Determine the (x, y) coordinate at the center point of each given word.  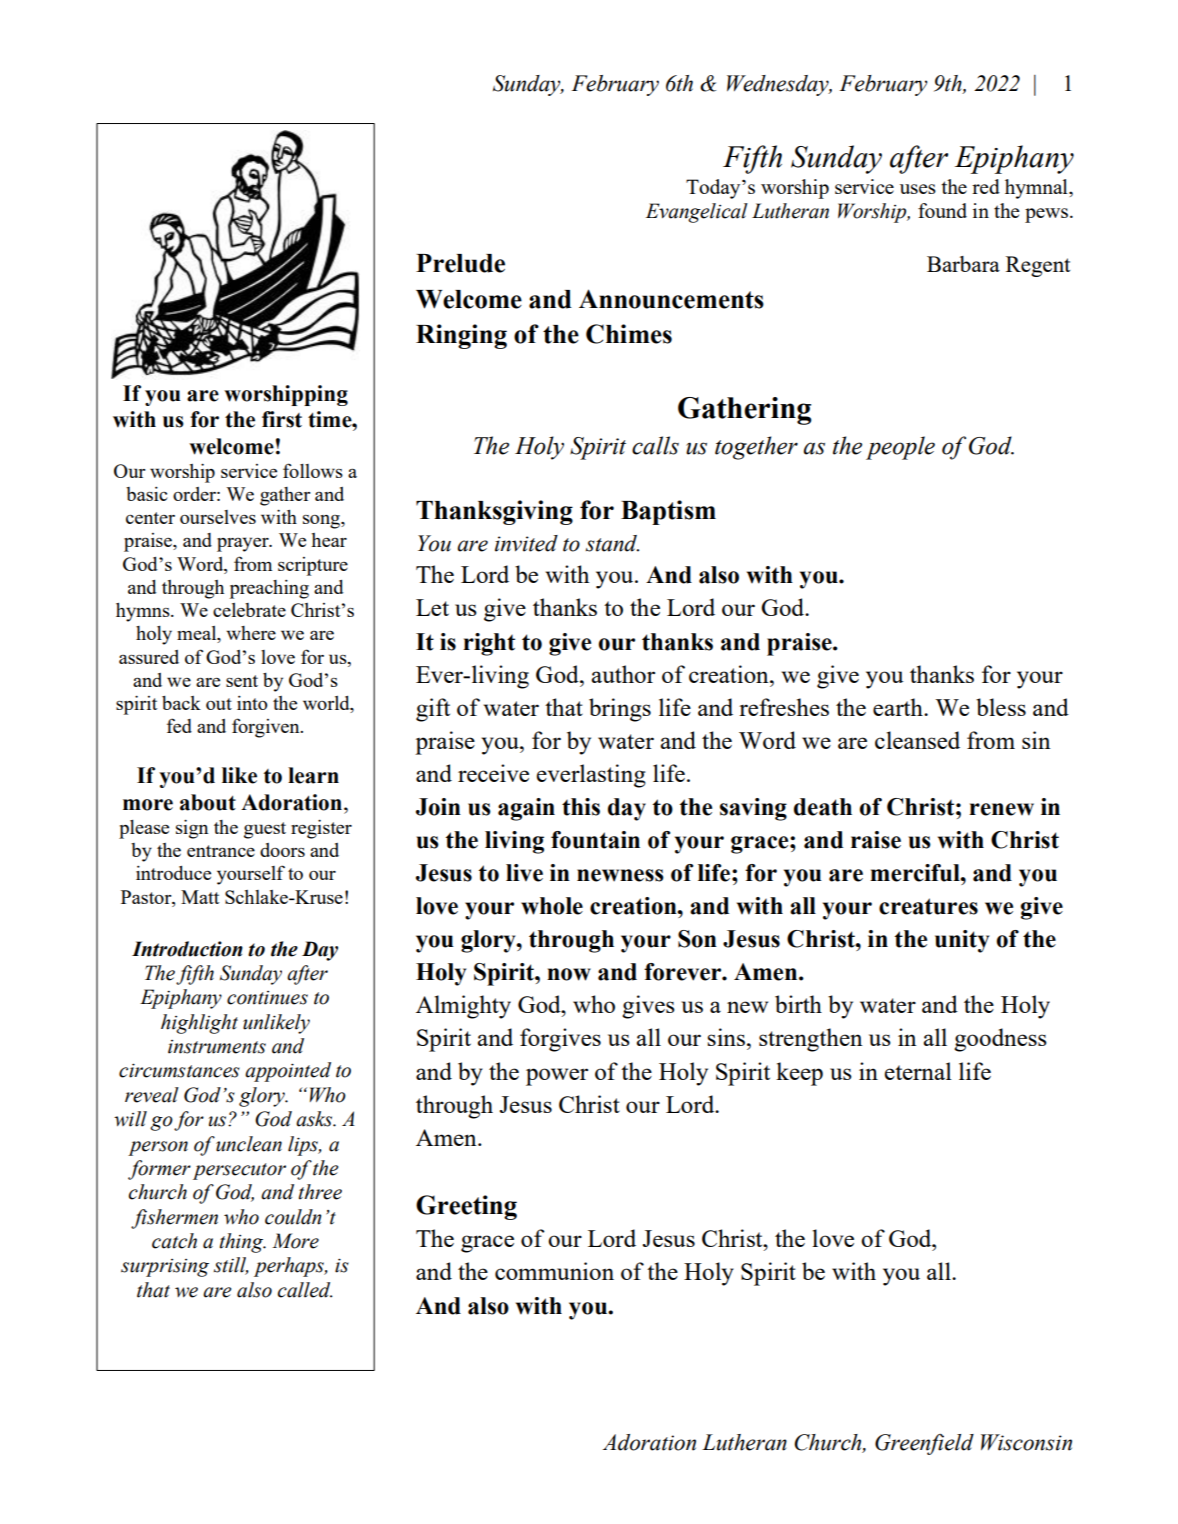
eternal (918, 1071)
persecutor (239, 1171)
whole (552, 906)
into (252, 703)
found (942, 210)
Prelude (460, 263)
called (305, 1290)
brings (620, 710)
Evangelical (697, 213)
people (900, 448)
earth (899, 707)
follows (313, 470)
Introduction (187, 949)
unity (962, 941)
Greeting (466, 1207)
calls (655, 445)
